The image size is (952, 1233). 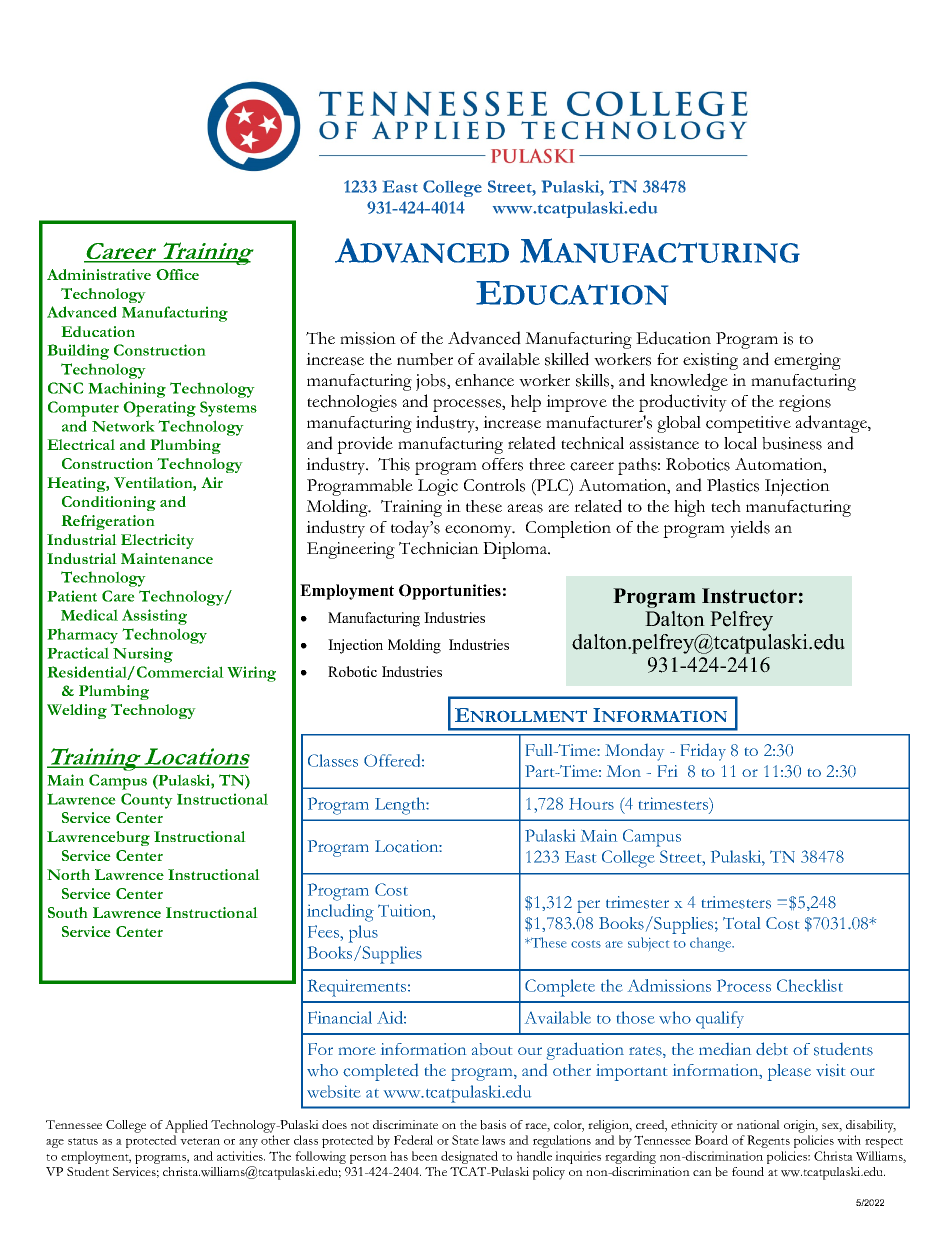 I want to click on veteran, so click(x=200, y=1141).
